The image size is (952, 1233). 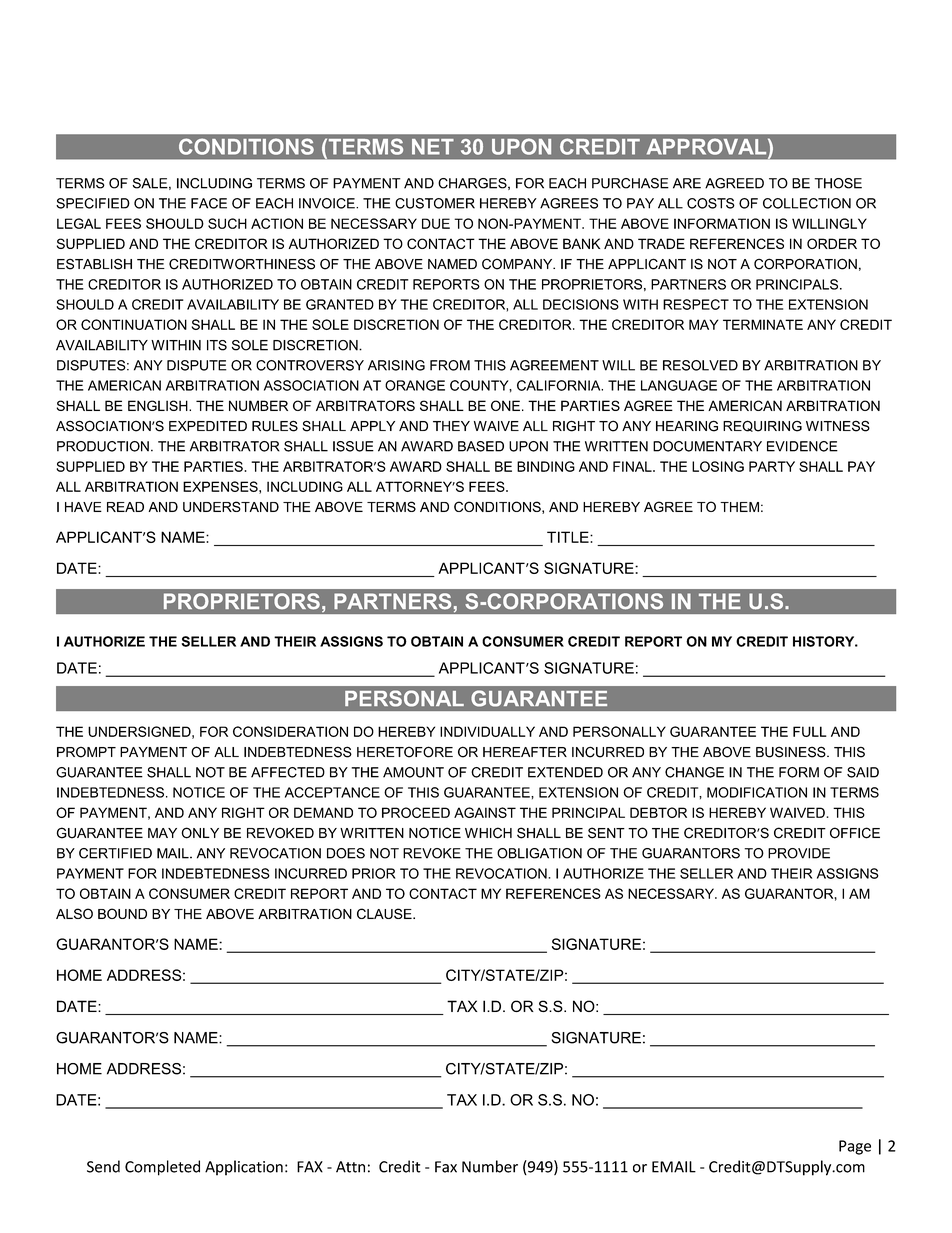 I want to click on CUSTOMER, so click(x=435, y=203).
